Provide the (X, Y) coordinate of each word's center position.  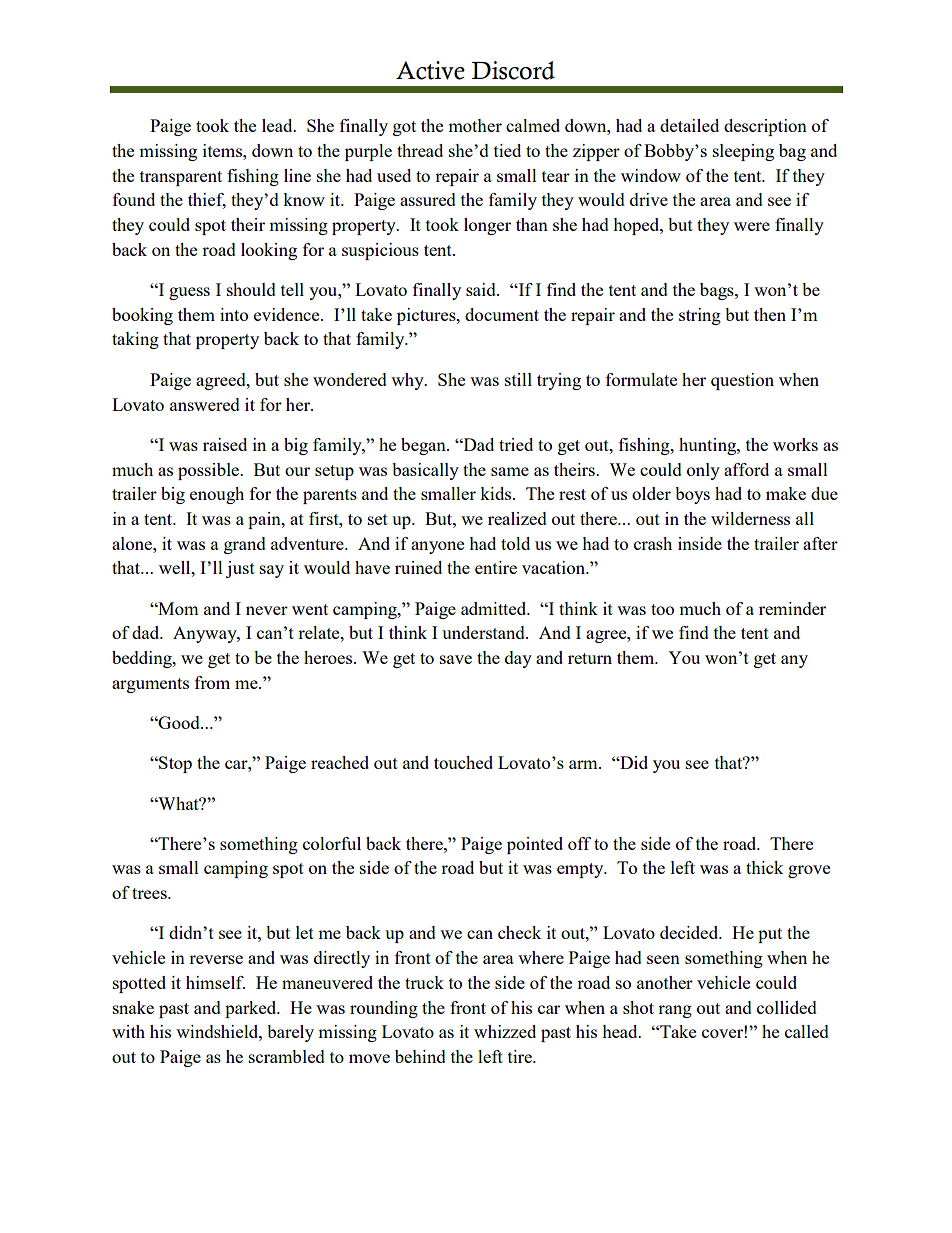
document (502, 314)
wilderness (750, 518)
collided (787, 1007)
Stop (174, 764)
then (770, 314)
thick (765, 867)
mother (475, 125)
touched (463, 762)
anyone (437, 547)
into (234, 314)
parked (252, 1009)
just (240, 569)
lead (278, 125)
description (765, 127)
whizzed (505, 1031)
